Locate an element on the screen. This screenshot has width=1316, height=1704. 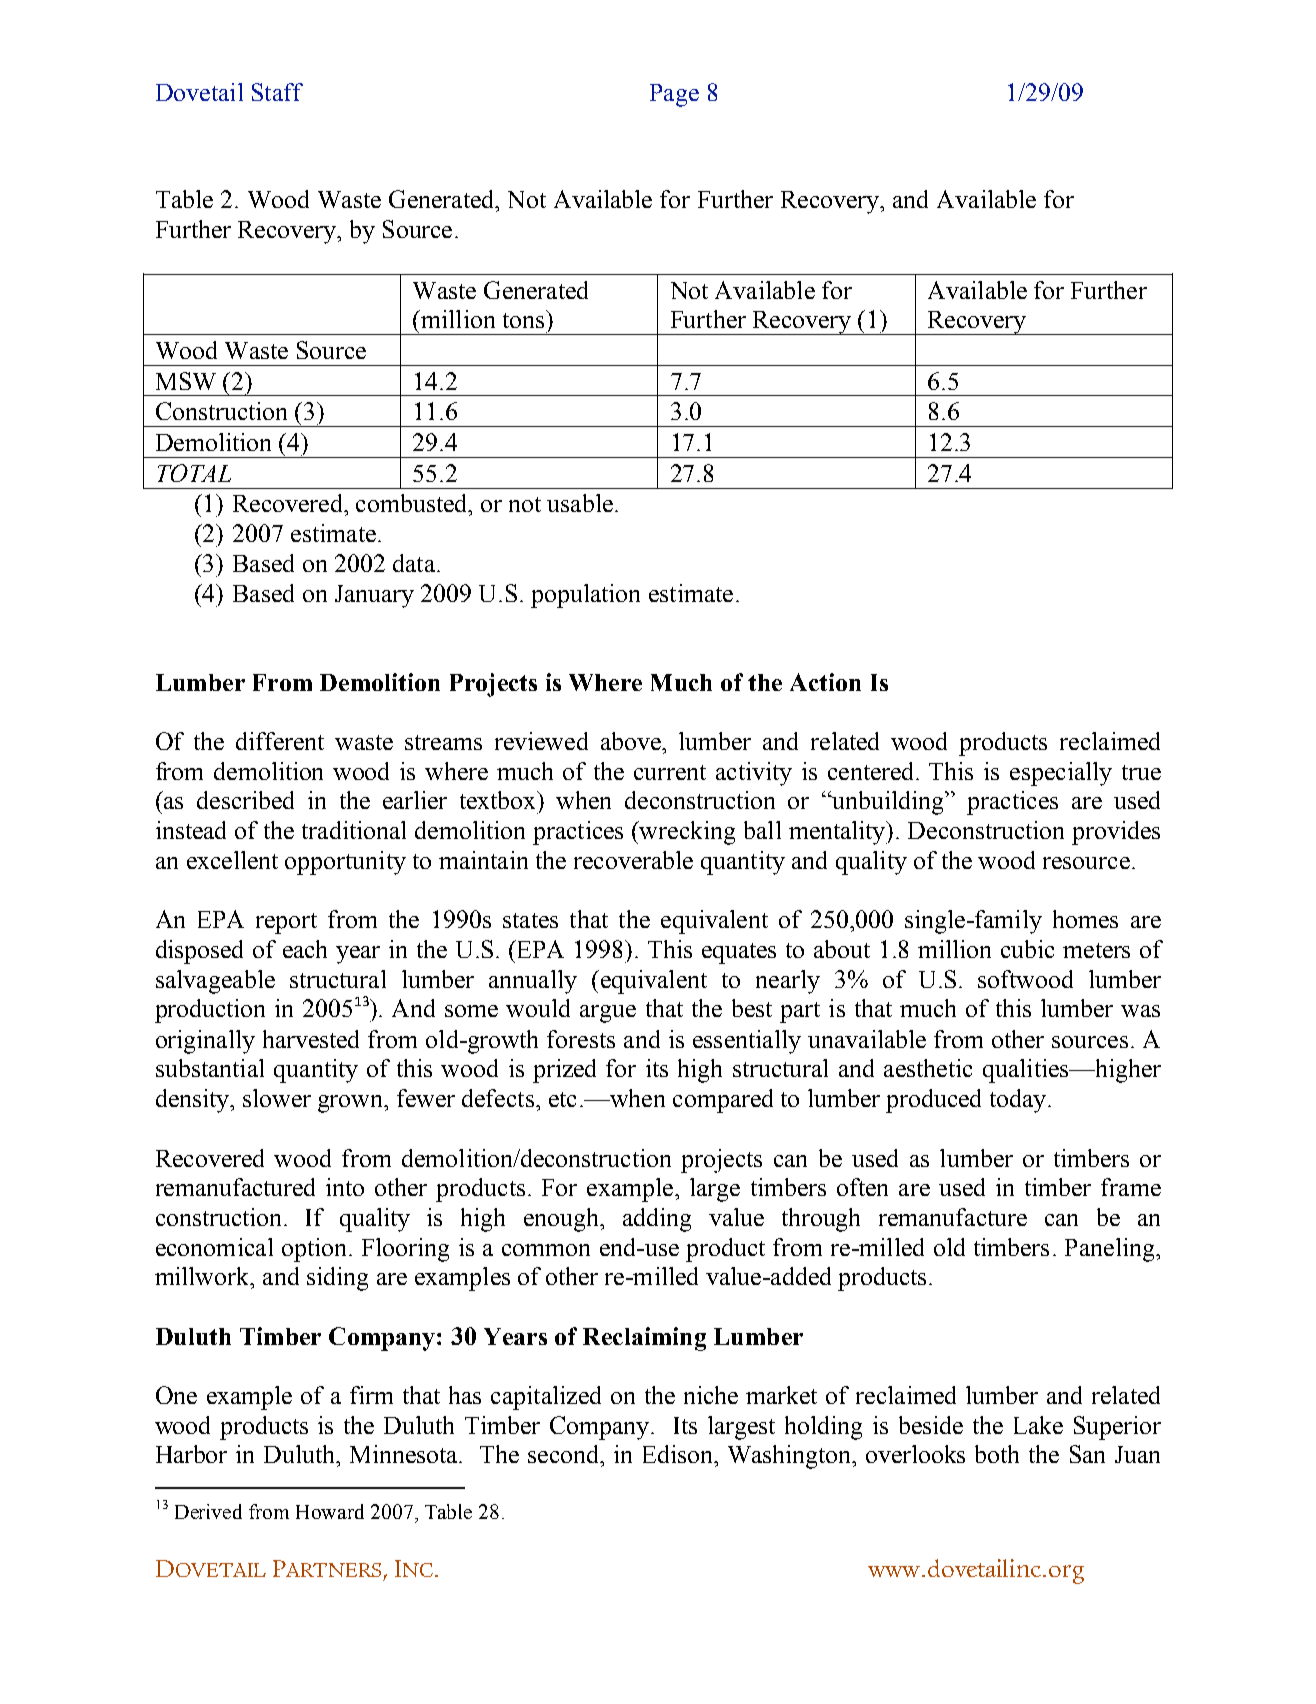
Staff is located at coordinates (277, 92).
